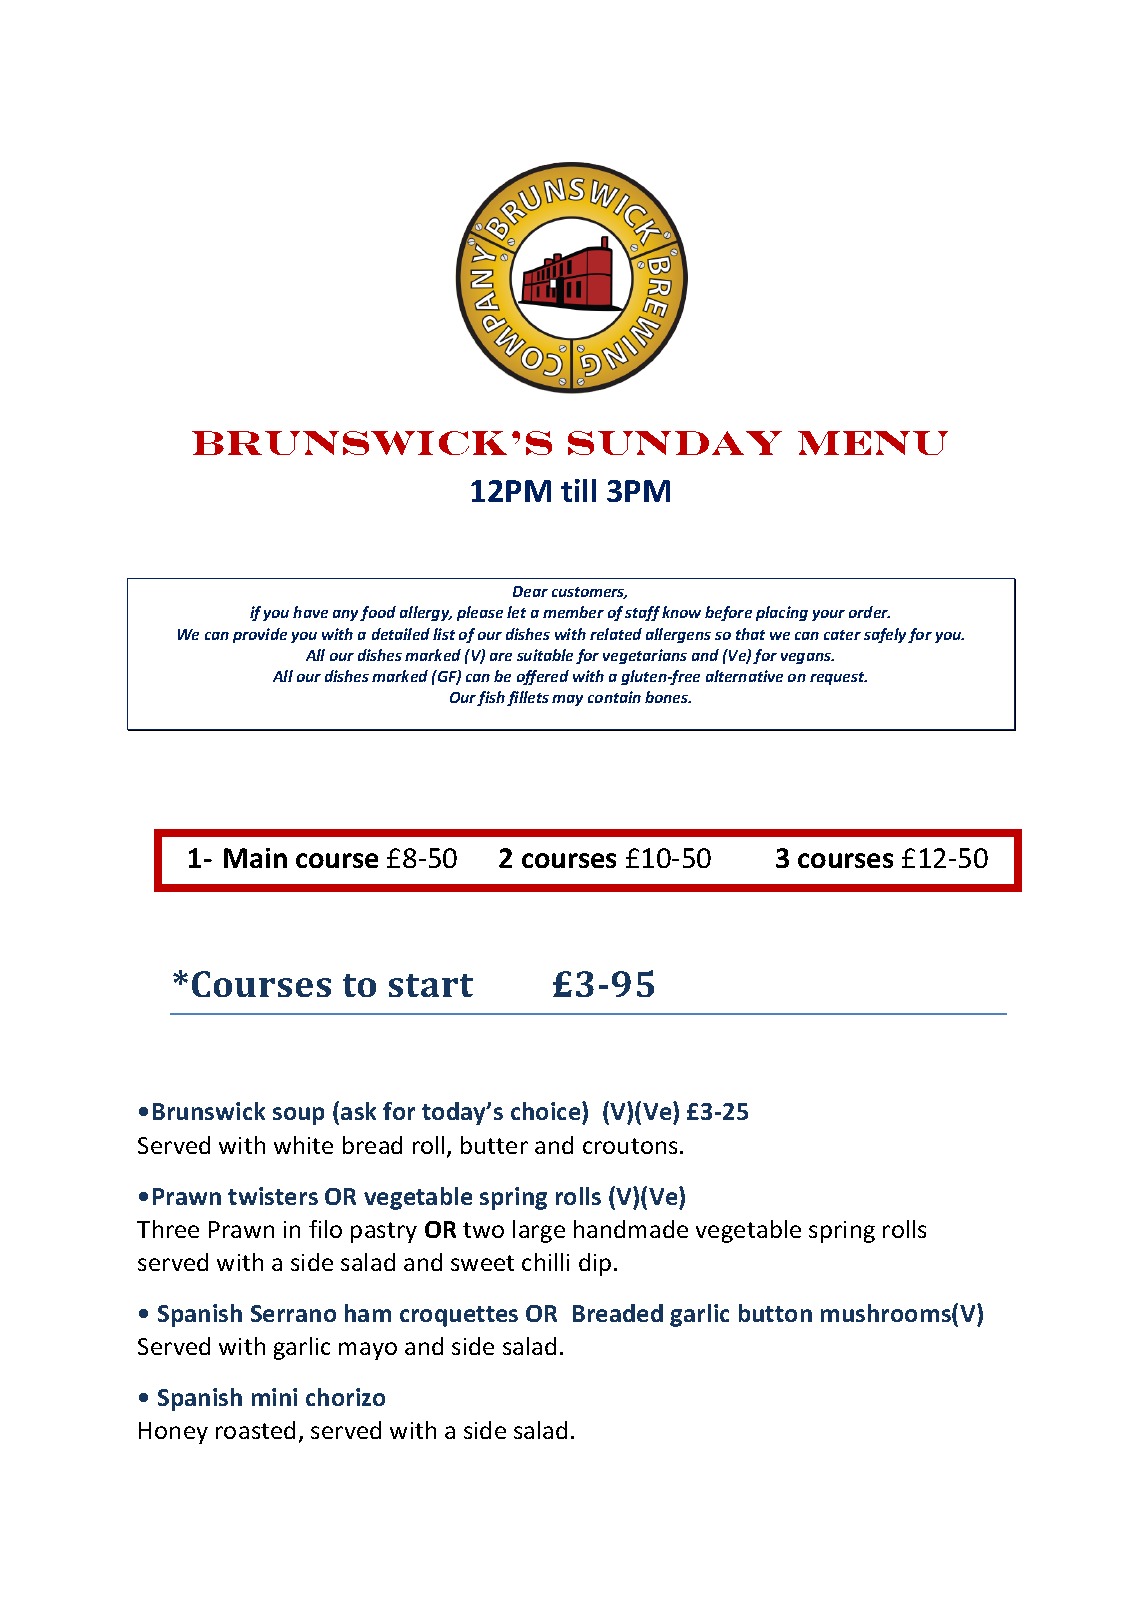  I want to click on provide, so click(260, 635).
